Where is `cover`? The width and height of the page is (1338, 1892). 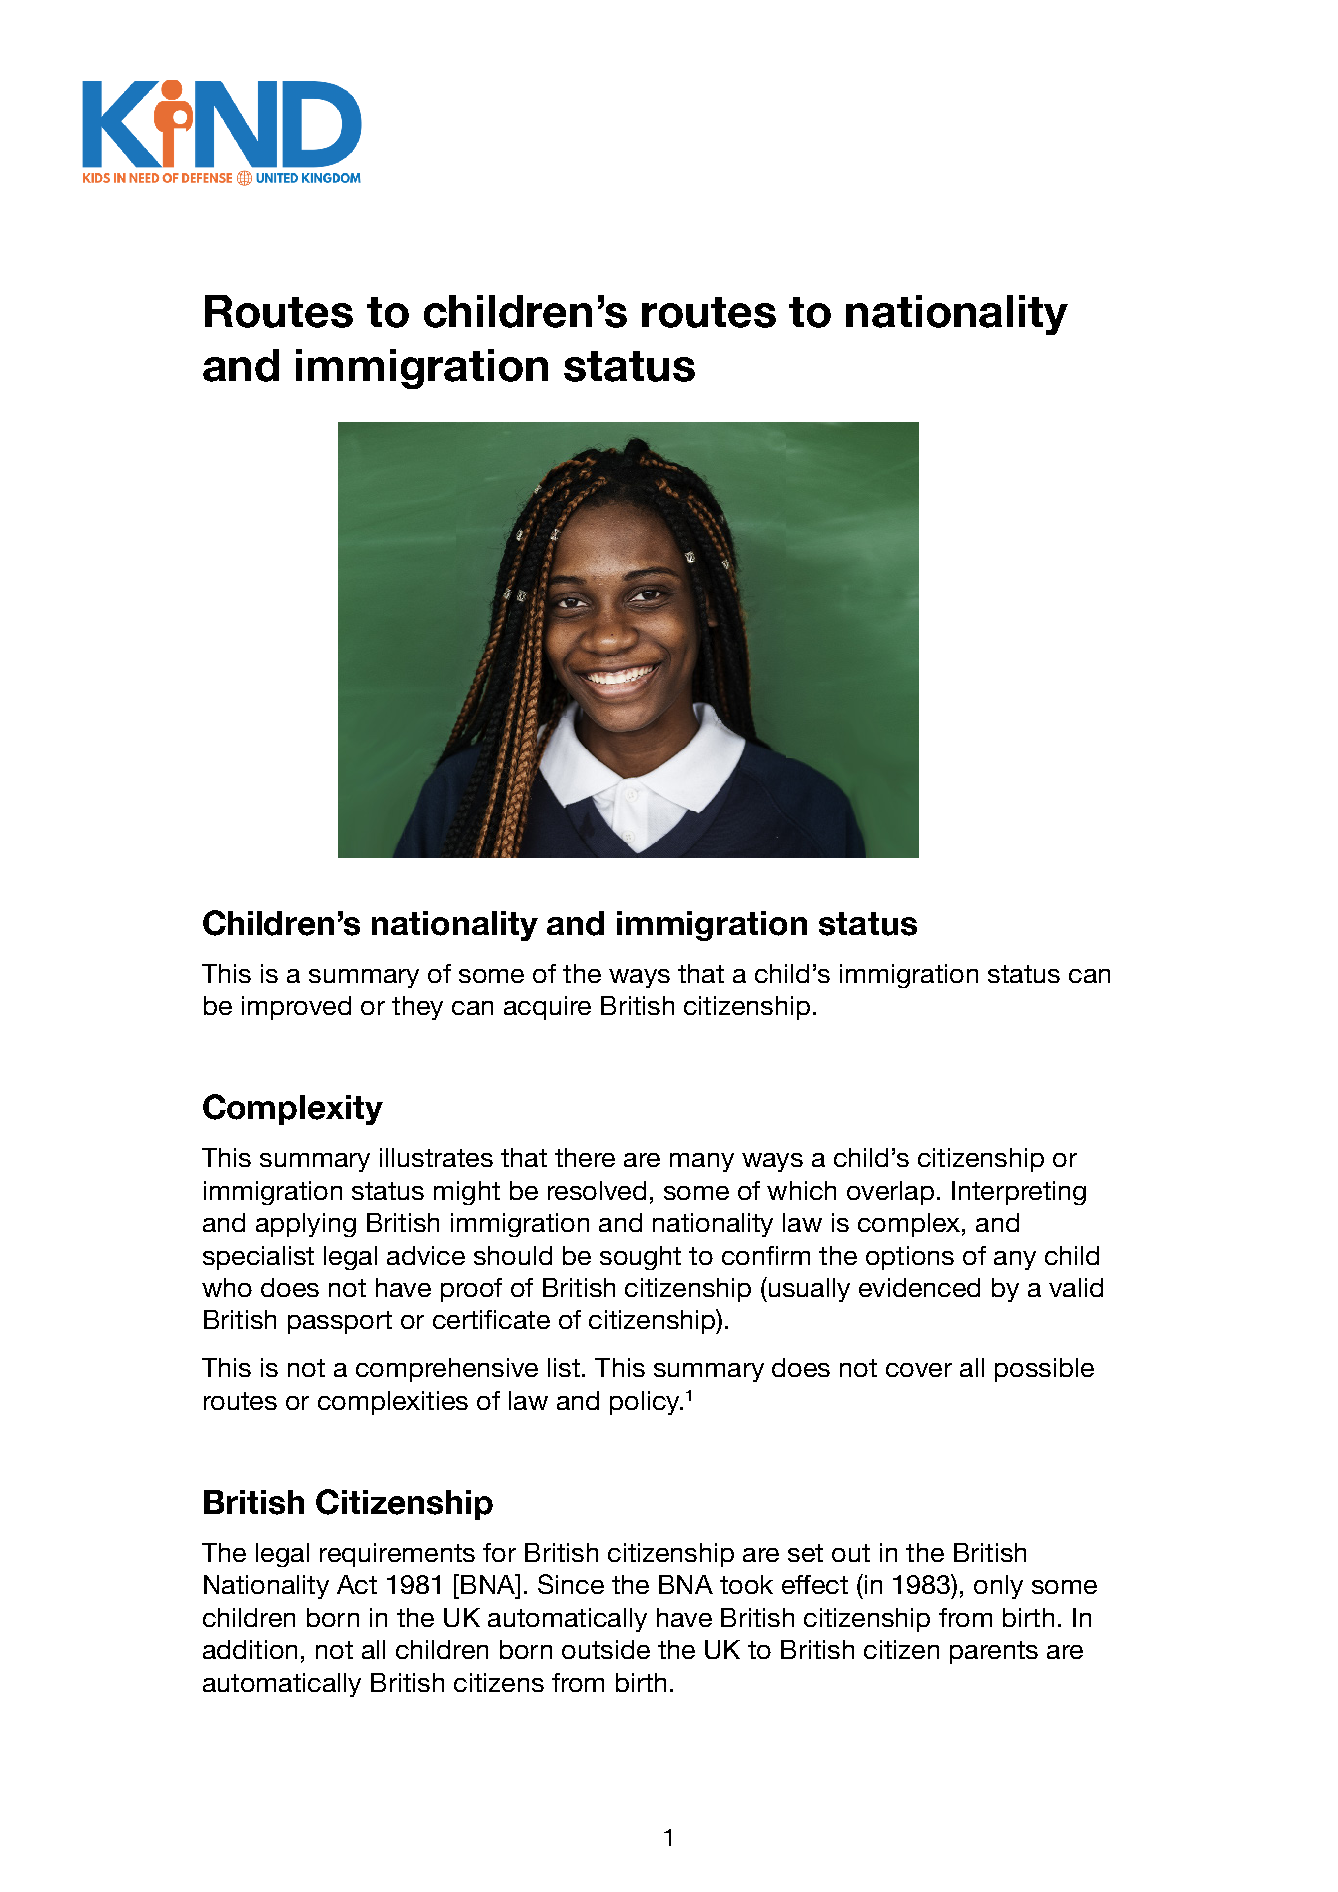
cover is located at coordinates (919, 1370).
